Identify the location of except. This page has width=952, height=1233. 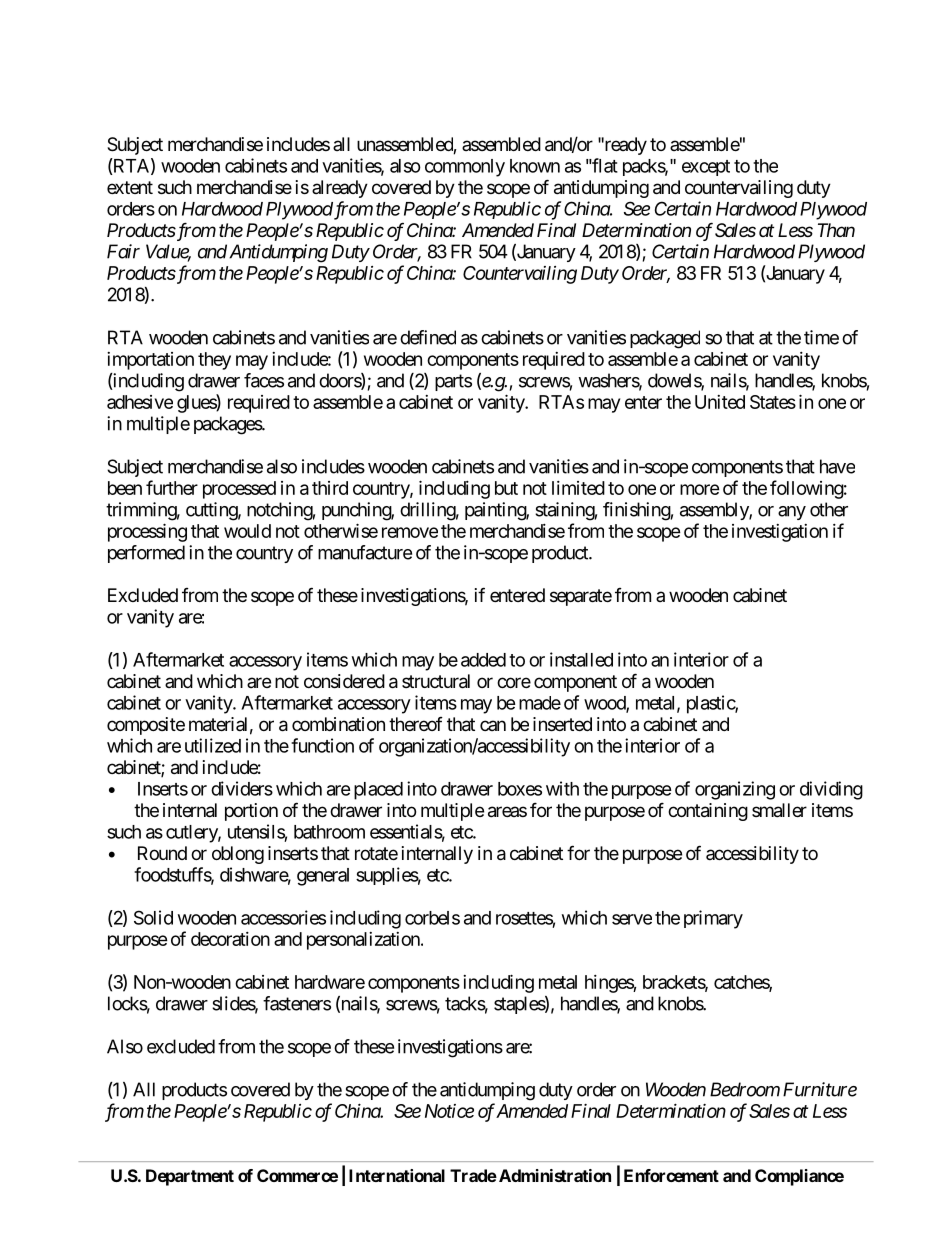
(706, 168).
